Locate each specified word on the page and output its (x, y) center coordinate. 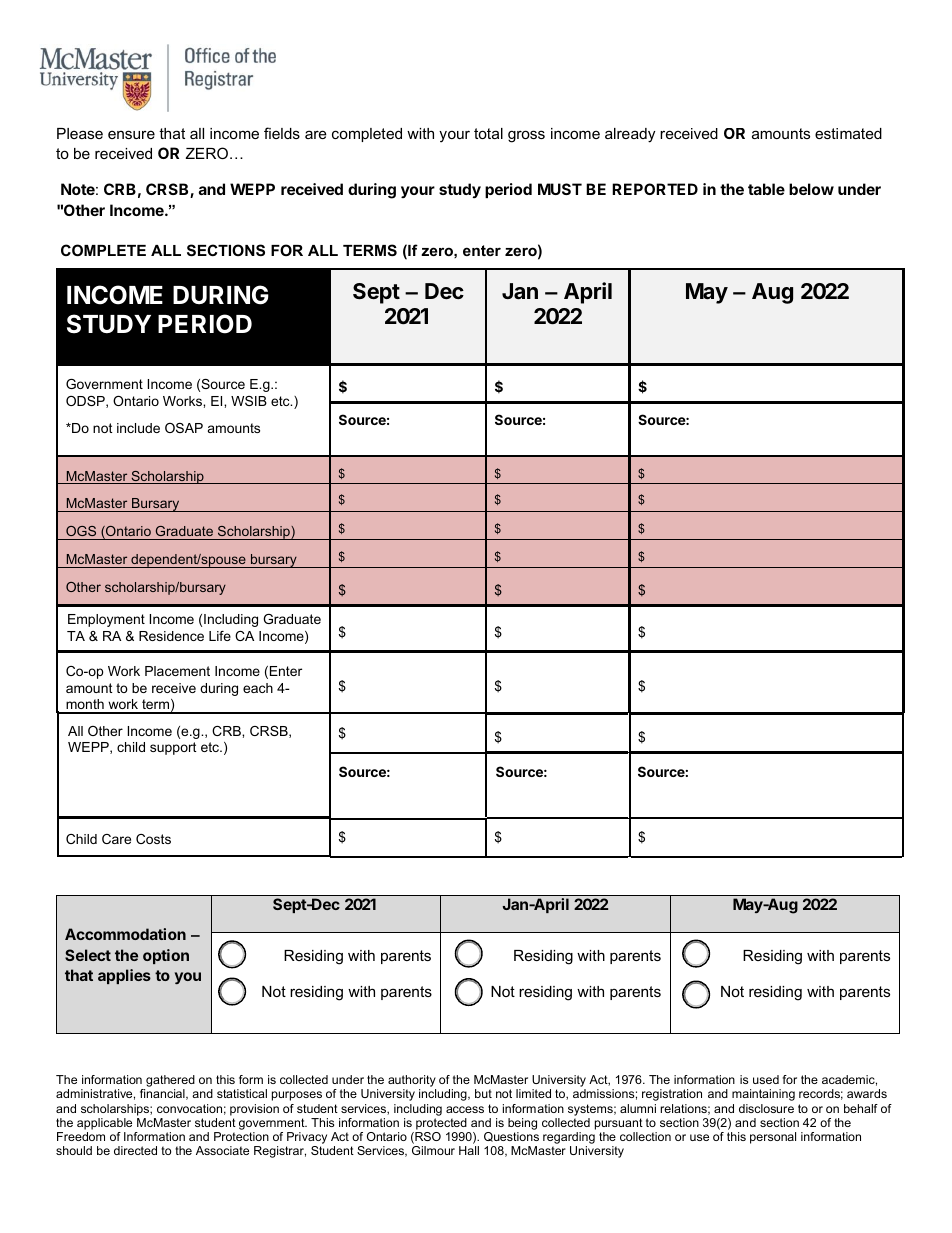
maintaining (763, 1095)
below (811, 189)
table (766, 189)
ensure (131, 134)
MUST (560, 189)
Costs (153, 839)
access (465, 1109)
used (766, 1079)
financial (163, 1094)
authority (412, 1081)
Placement (177, 671)
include (138, 428)
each (258, 688)
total (488, 133)
